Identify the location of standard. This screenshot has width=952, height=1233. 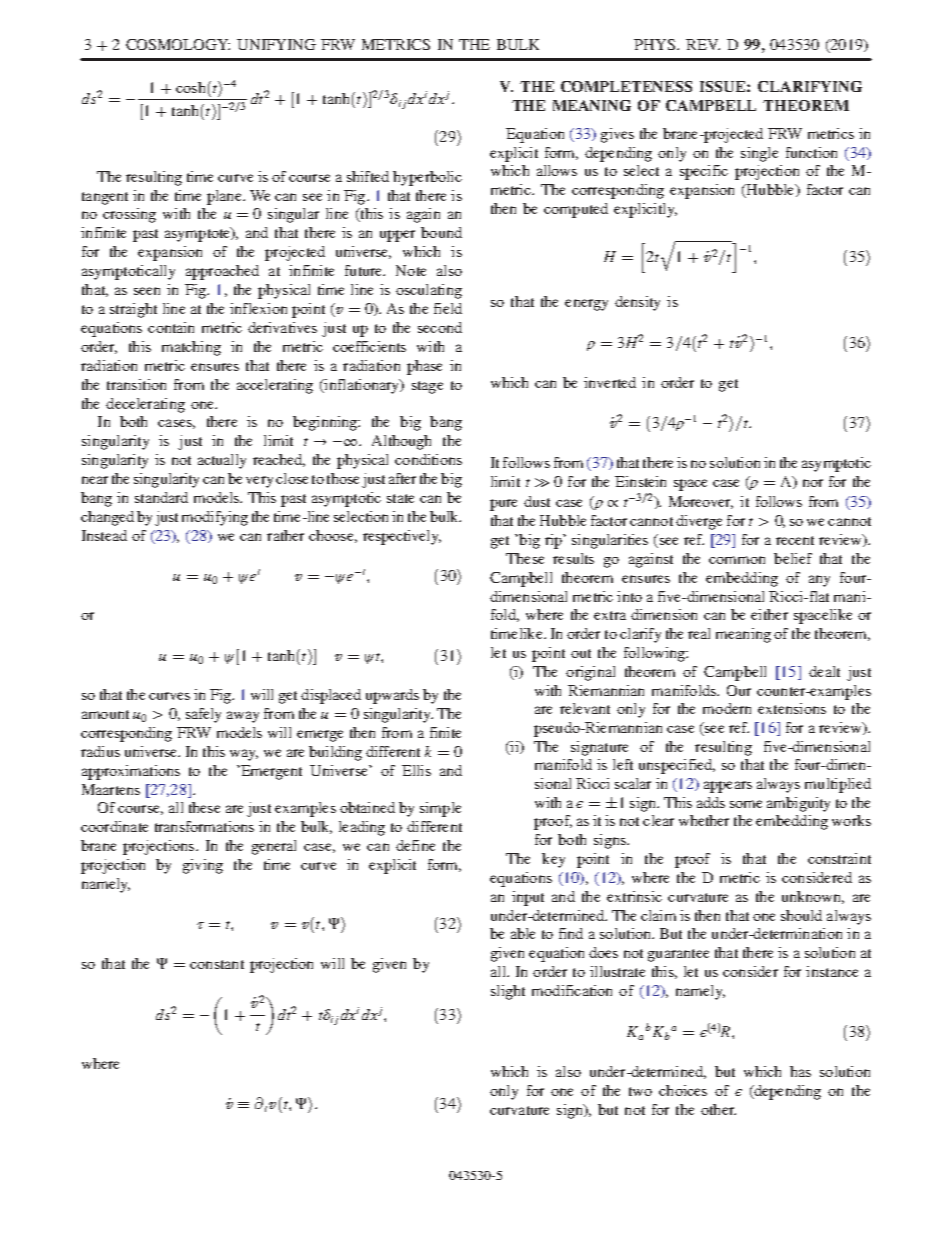
(161, 497).
